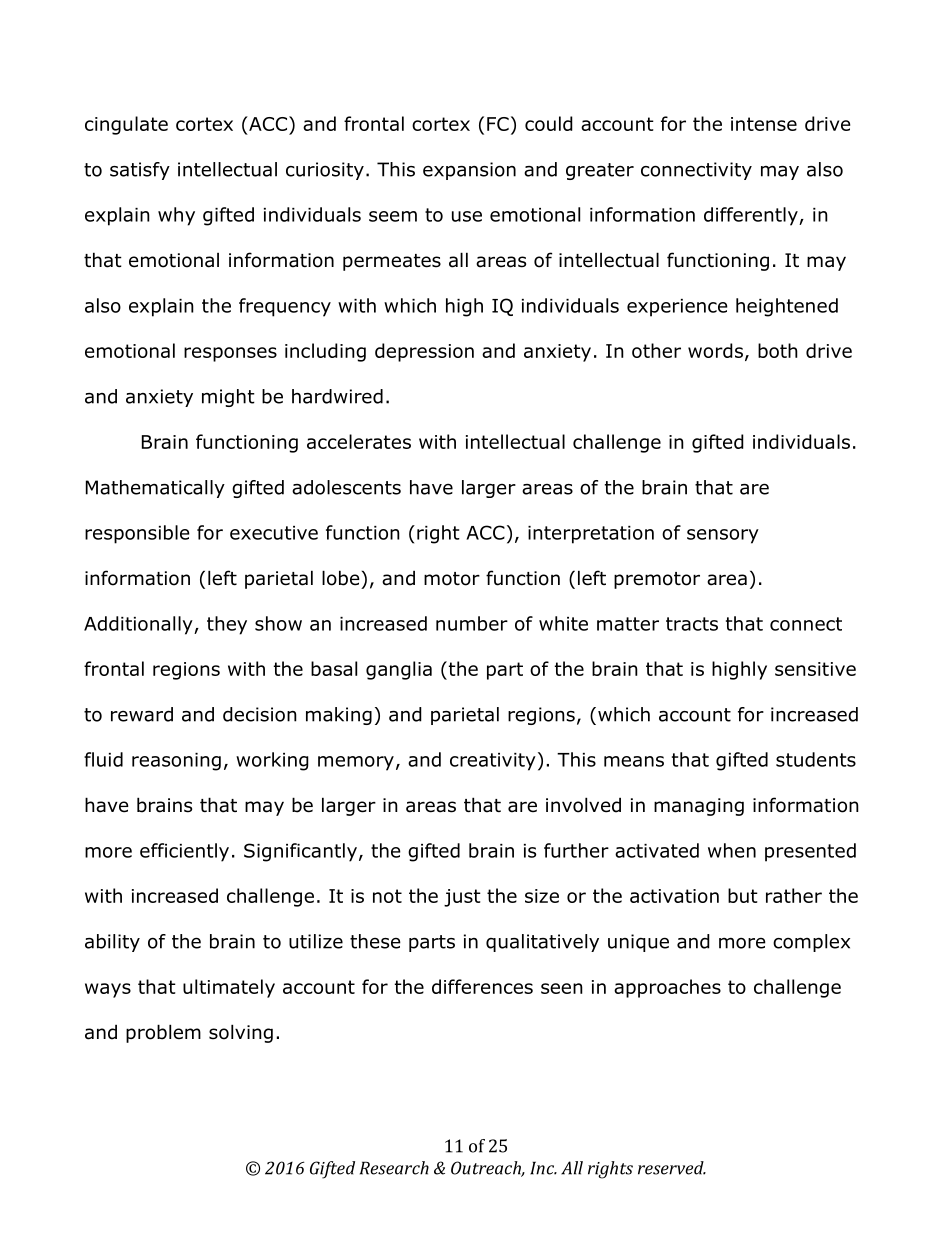 This screenshot has height=1233, width=952. What do you see at coordinates (140, 171) in the screenshot?
I see `satisfy` at bounding box center [140, 171].
